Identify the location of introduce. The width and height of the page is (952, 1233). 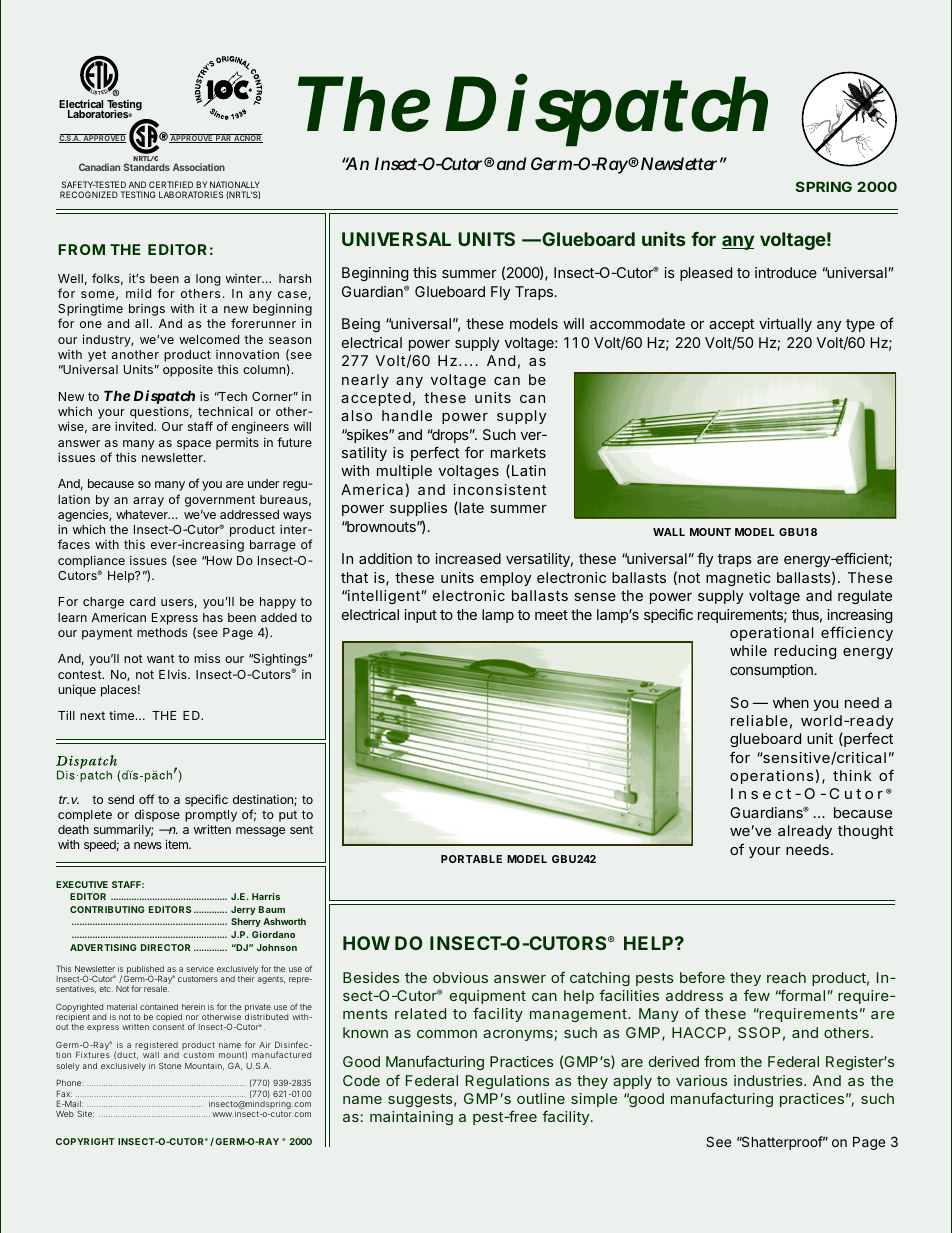
(786, 272).
